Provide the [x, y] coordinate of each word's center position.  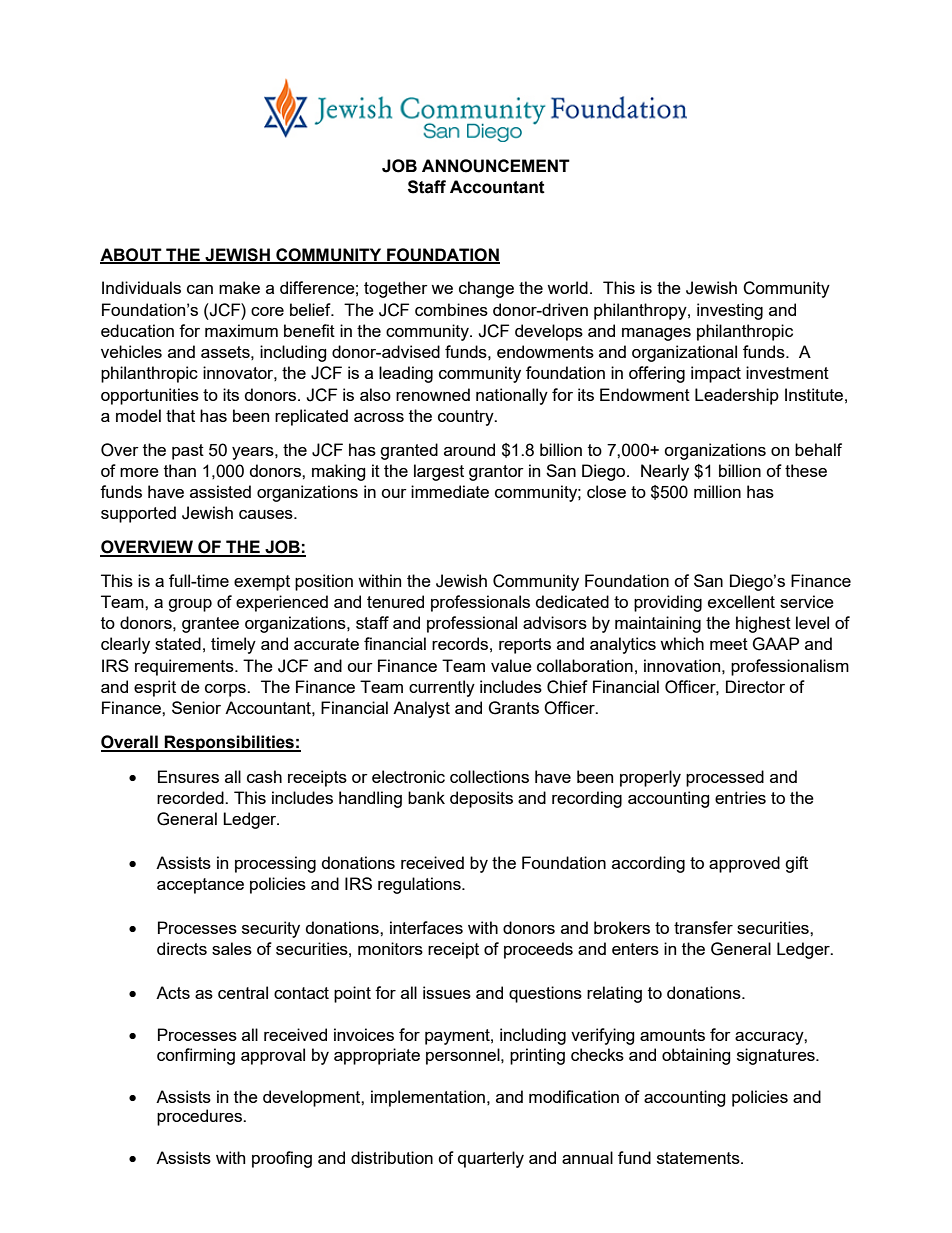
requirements [185, 667]
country [467, 418]
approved [744, 864]
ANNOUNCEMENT [496, 166]
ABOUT [132, 255]
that [180, 415]
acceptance [200, 886]
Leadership [737, 396]
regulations [420, 885]
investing [730, 311]
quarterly [491, 1159]
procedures [201, 1117]
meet [729, 644]
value [511, 665]
